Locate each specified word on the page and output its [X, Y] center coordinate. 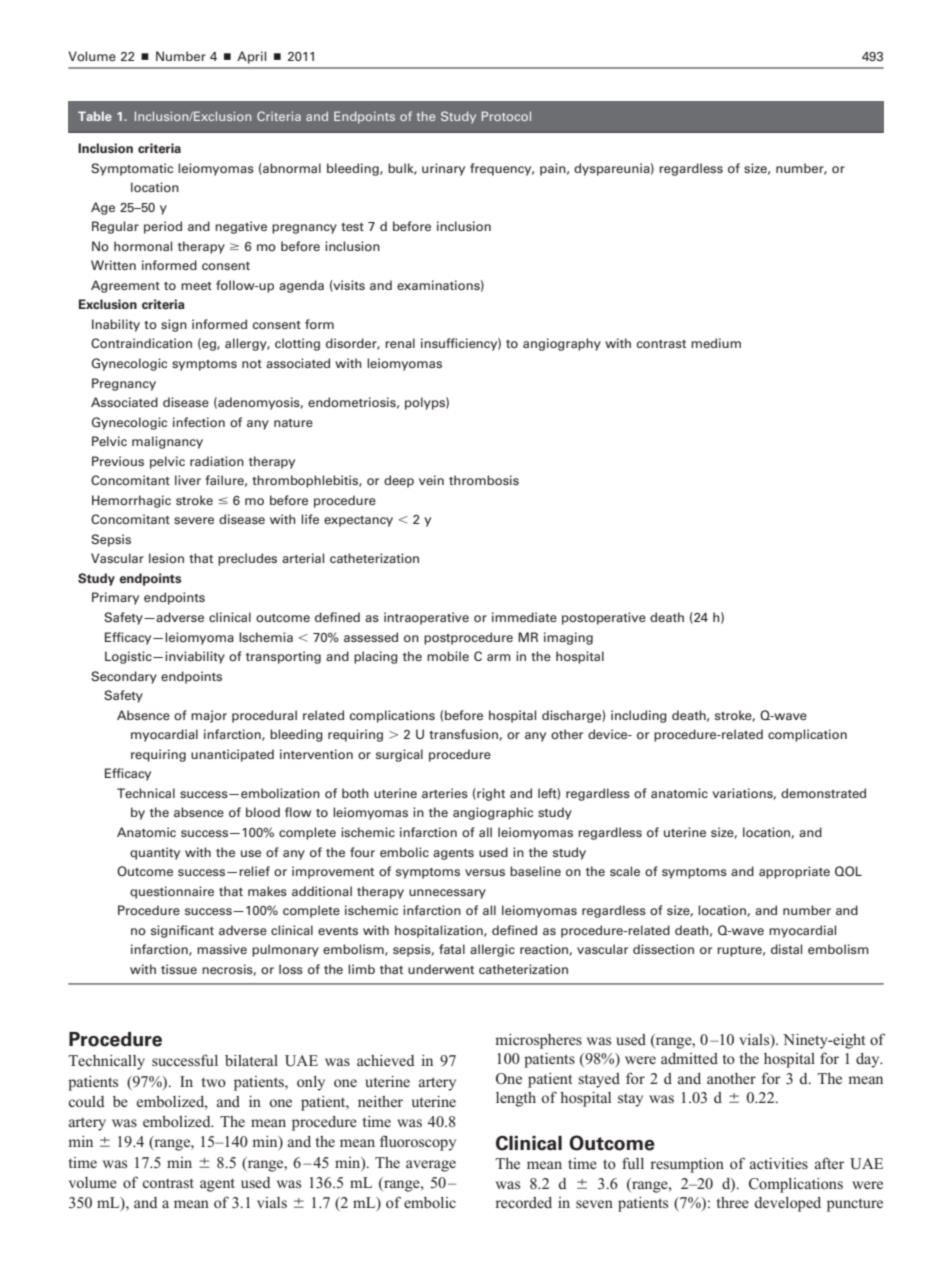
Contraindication [141, 343]
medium [716, 343]
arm [499, 657]
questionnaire [172, 892]
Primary [115, 598]
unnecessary [447, 894]
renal [400, 343]
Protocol [506, 116]
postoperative [604, 618]
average [431, 1166]
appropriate [794, 872]
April [251, 57]
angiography [562, 344]
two [214, 1082]
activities [779, 1163]
